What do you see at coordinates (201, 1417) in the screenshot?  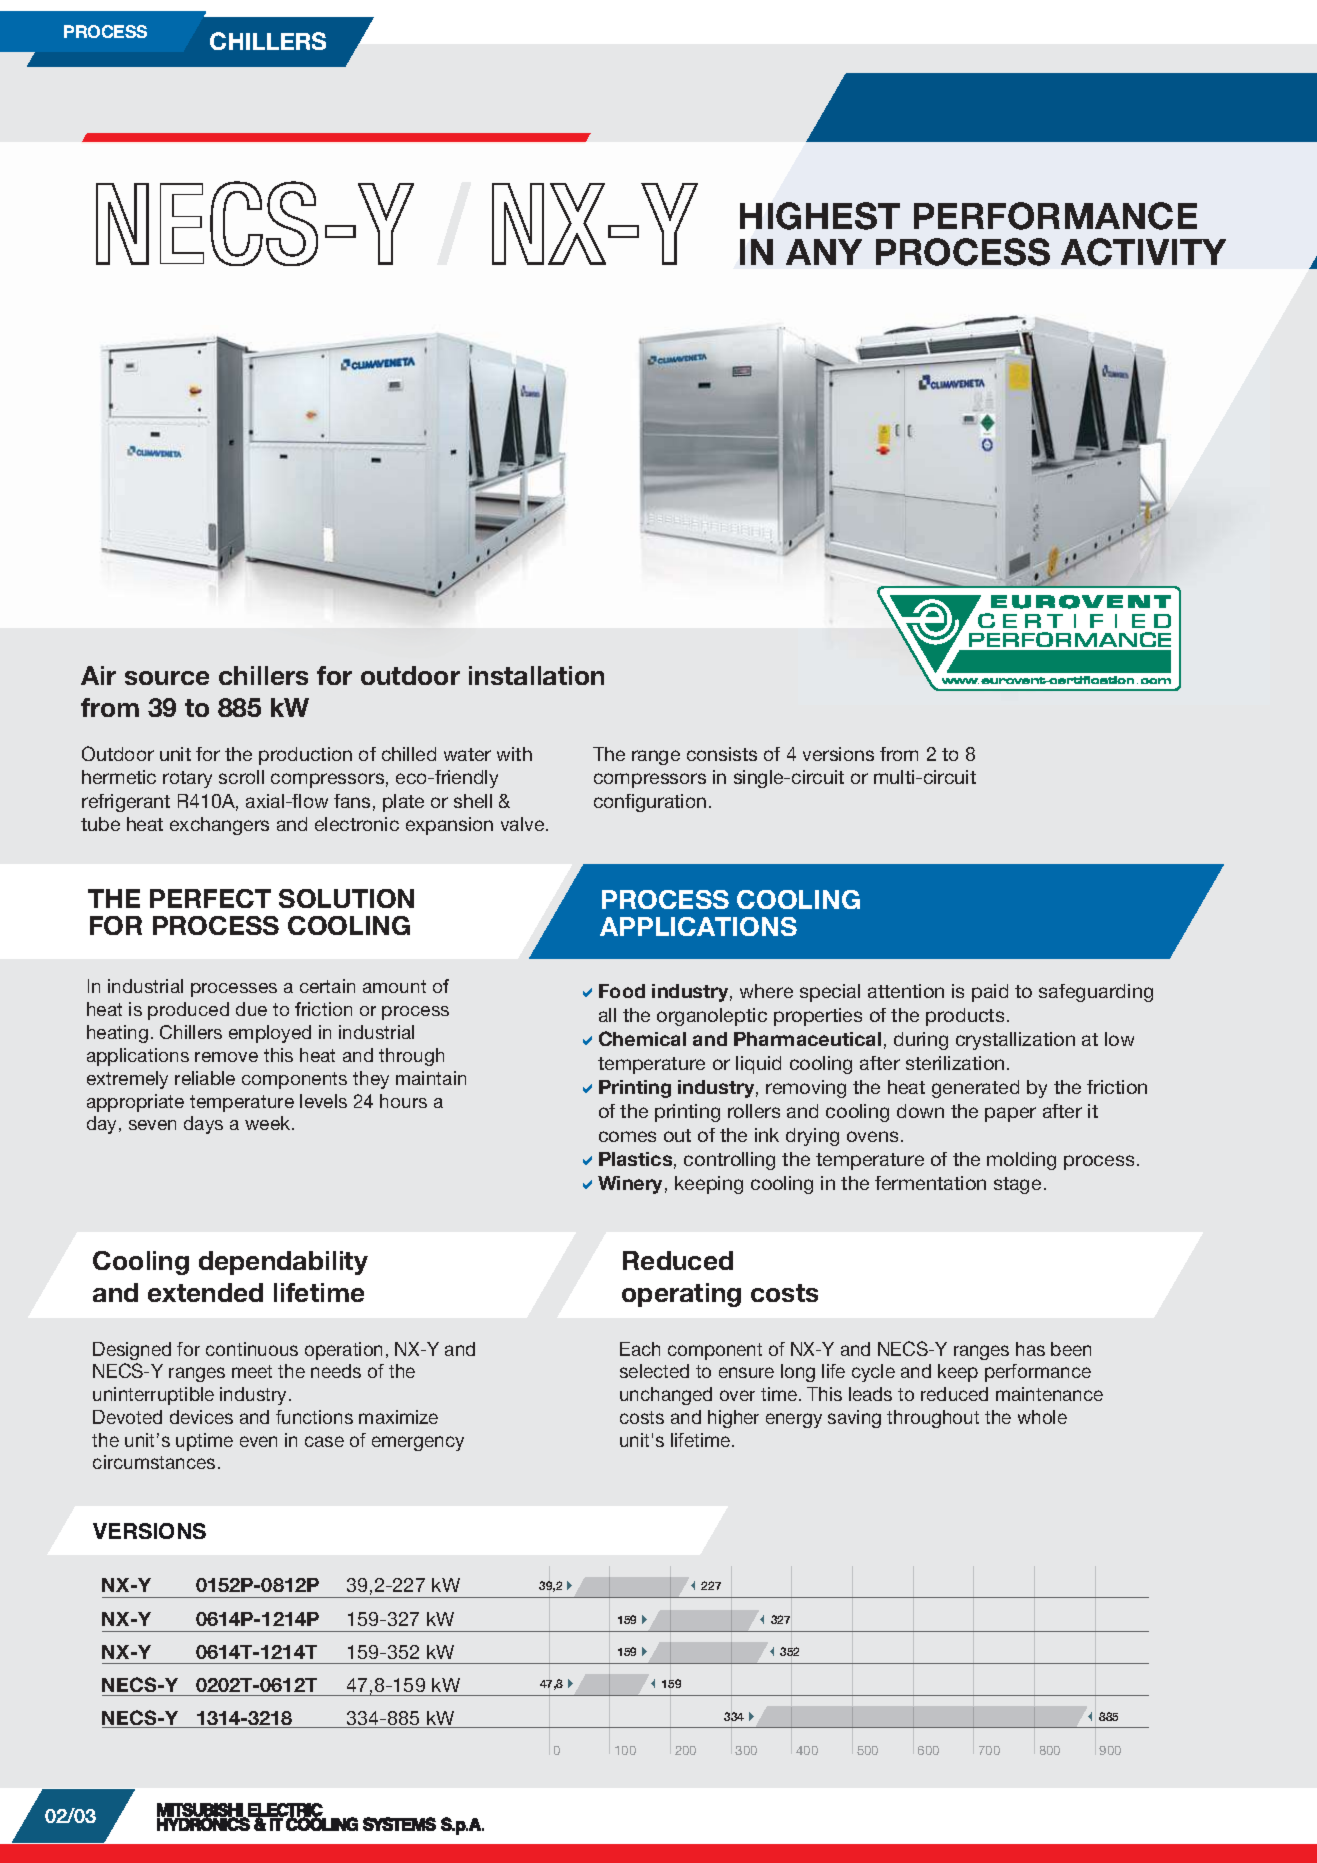 I see `devices` at bounding box center [201, 1417].
